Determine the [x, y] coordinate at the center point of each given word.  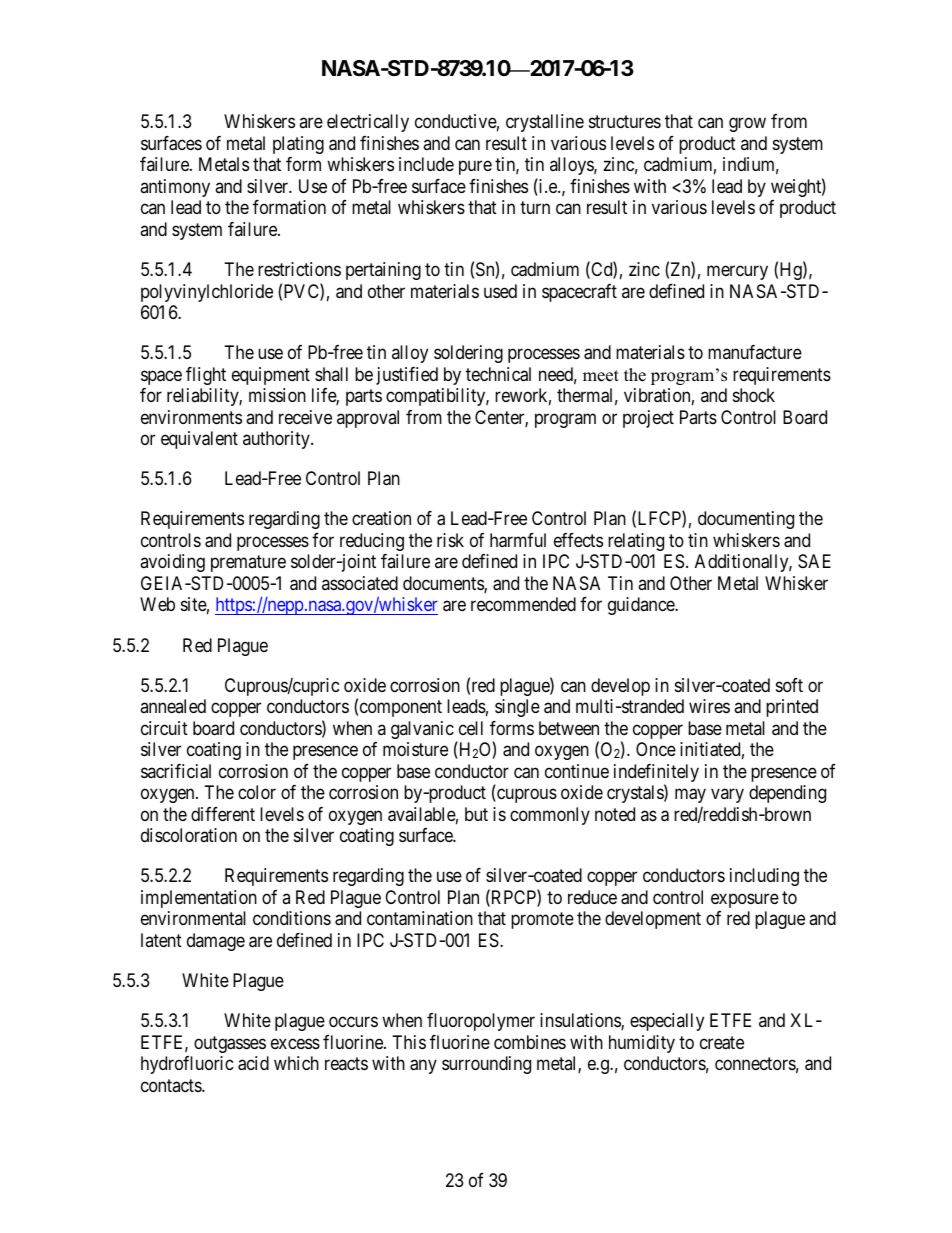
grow [747, 125]
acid [253, 1063]
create [722, 1043]
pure [475, 168]
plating [298, 145]
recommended [523, 604]
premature [248, 564]
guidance [642, 606]
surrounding [486, 1065]
